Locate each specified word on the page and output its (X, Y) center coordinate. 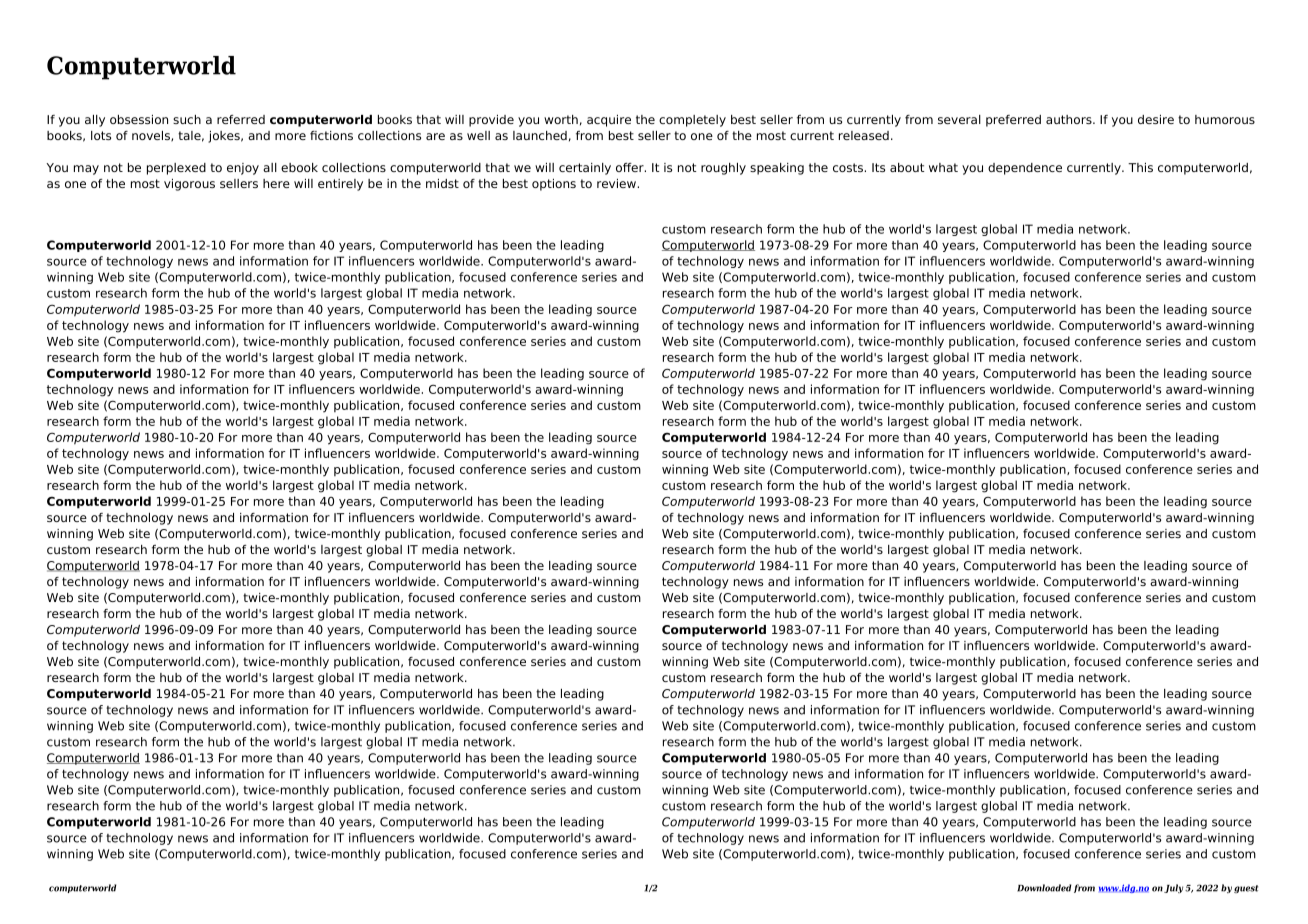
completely (692, 121)
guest (1246, 889)
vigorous (189, 185)
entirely (340, 185)
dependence (1025, 169)
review (617, 183)
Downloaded (1044, 888)
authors (1070, 119)
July (1173, 888)
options (554, 185)
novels (152, 136)
